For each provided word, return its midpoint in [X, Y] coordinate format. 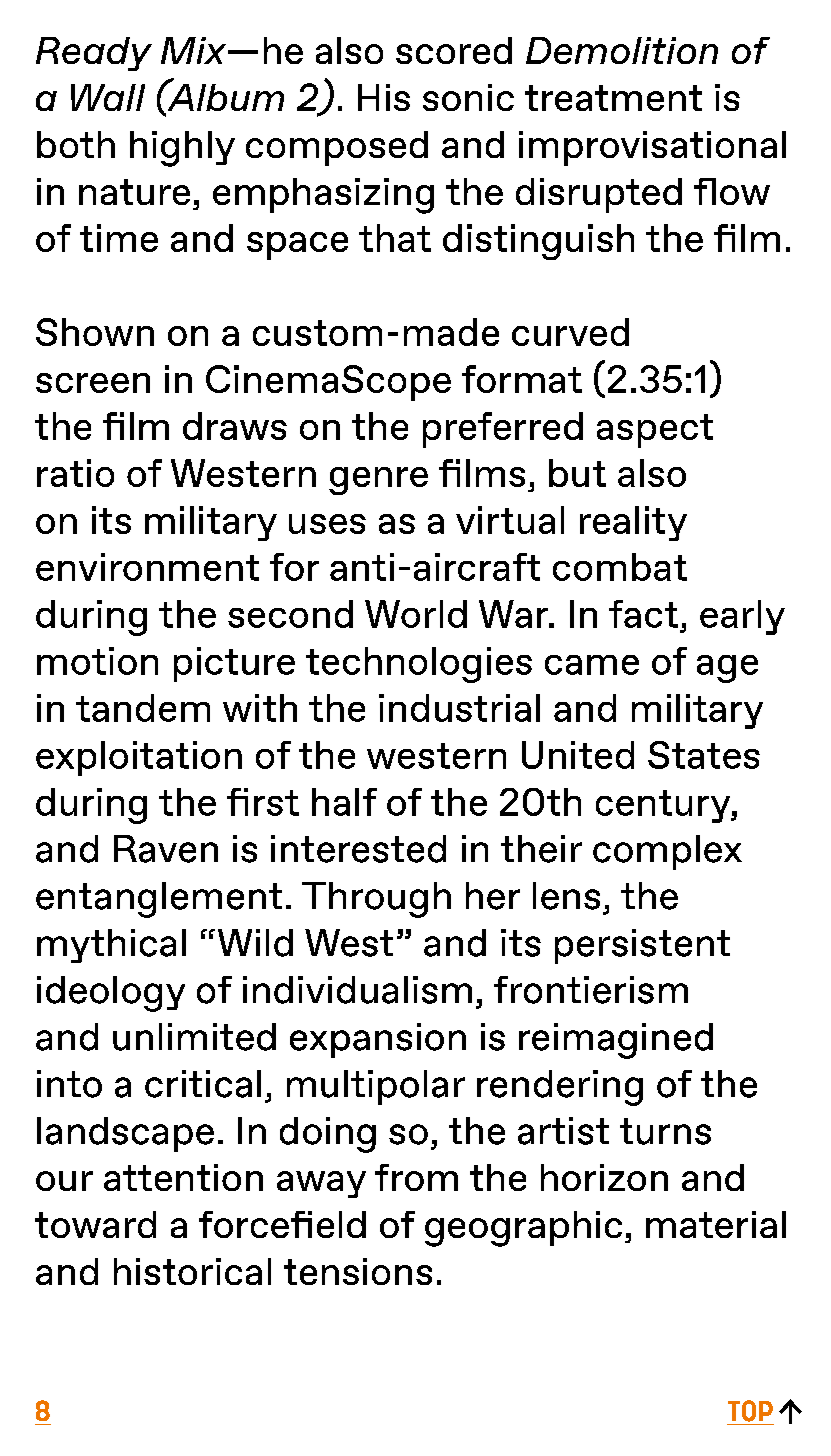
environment [147, 567]
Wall [108, 97]
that [395, 238]
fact [643, 614]
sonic [468, 97]
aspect [655, 431]
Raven [166, 849]
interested [358, 849]
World [416, 614]
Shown [95, 332]
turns [665, 1131]
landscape [125, 1134]
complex [667, 852]
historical [192, 1271]
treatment [613, 98]
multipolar [376, 1087]
